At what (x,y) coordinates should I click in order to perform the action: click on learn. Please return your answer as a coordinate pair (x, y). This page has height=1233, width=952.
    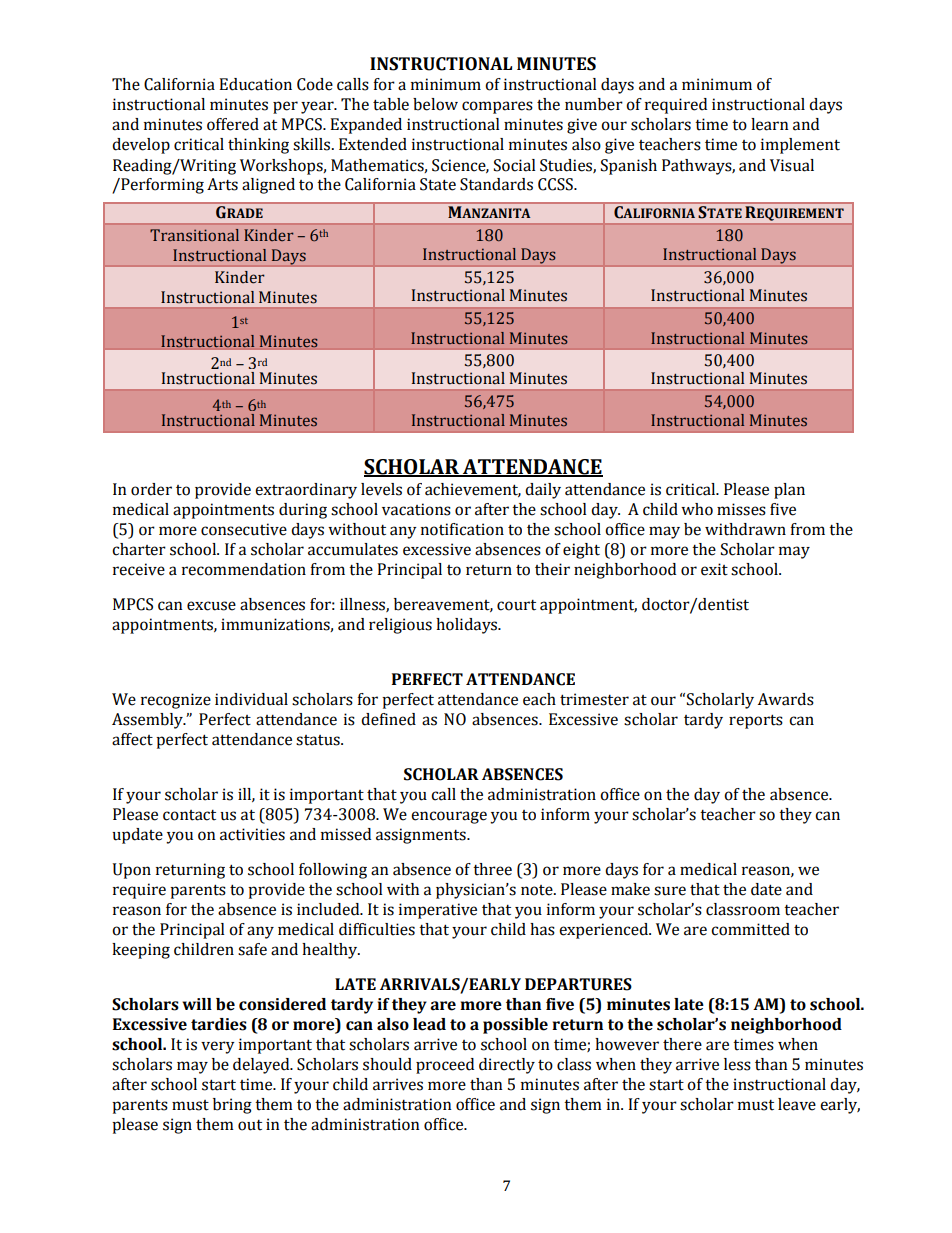
    Looking at the image, I should click on (770, 124).
